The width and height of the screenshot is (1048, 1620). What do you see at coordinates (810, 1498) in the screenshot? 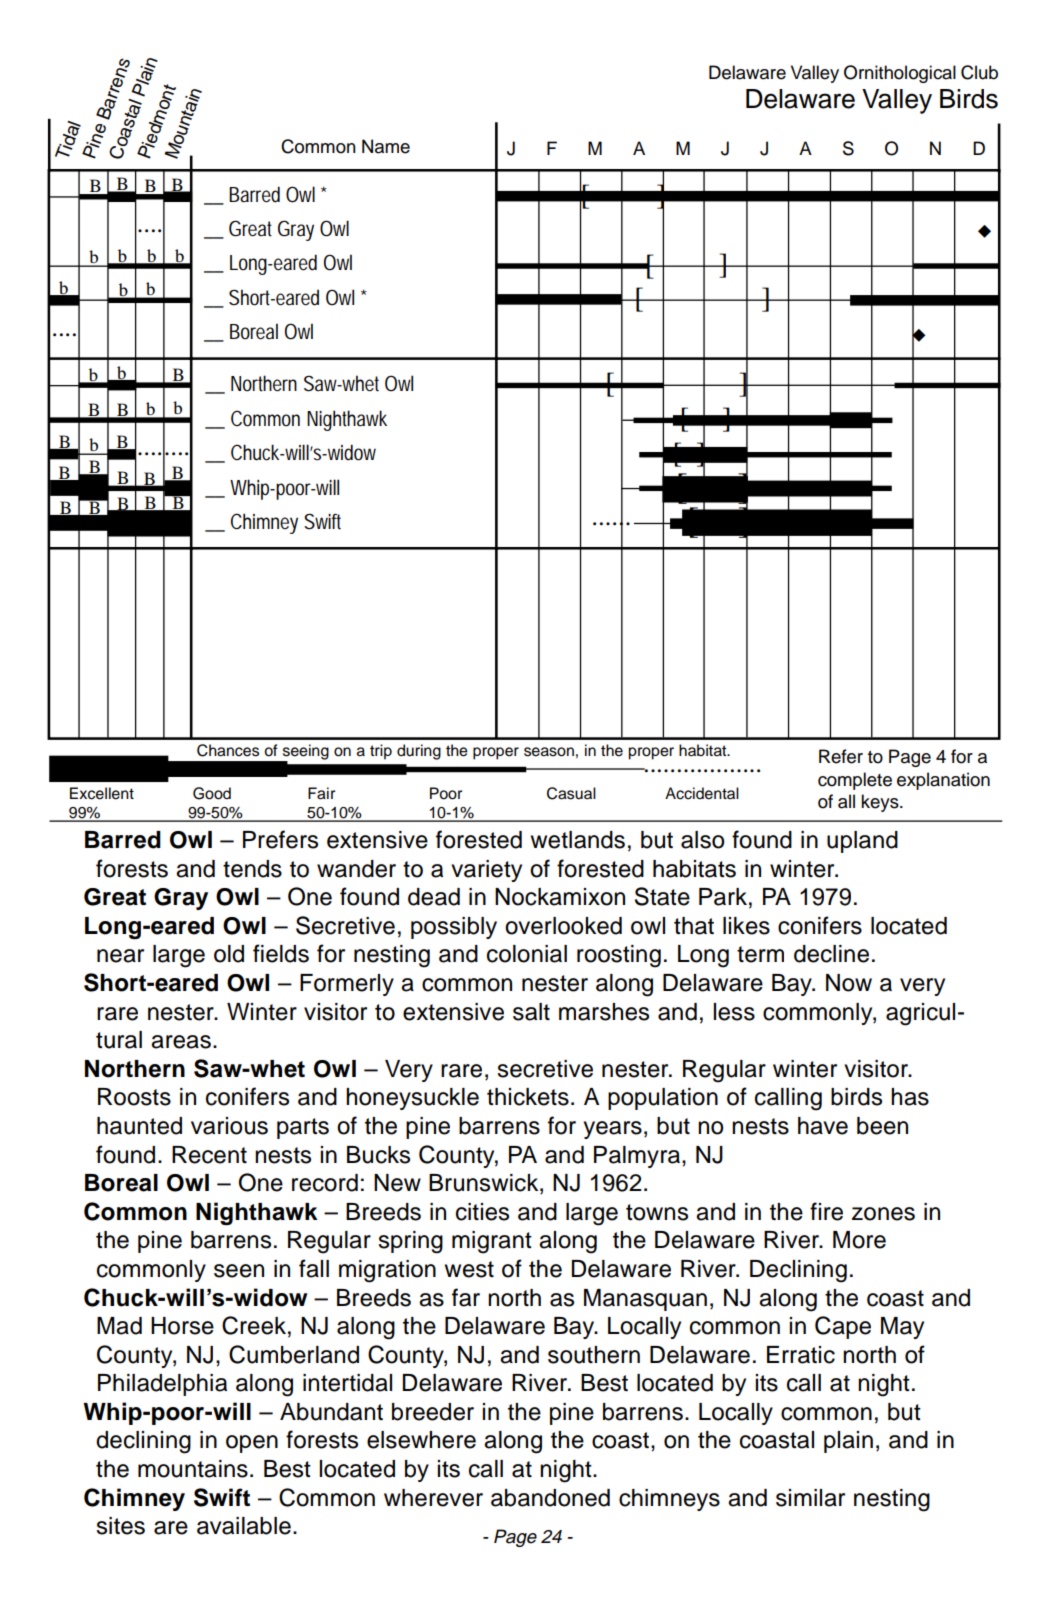
I see `similar` at bounding box center [810, 1498].
